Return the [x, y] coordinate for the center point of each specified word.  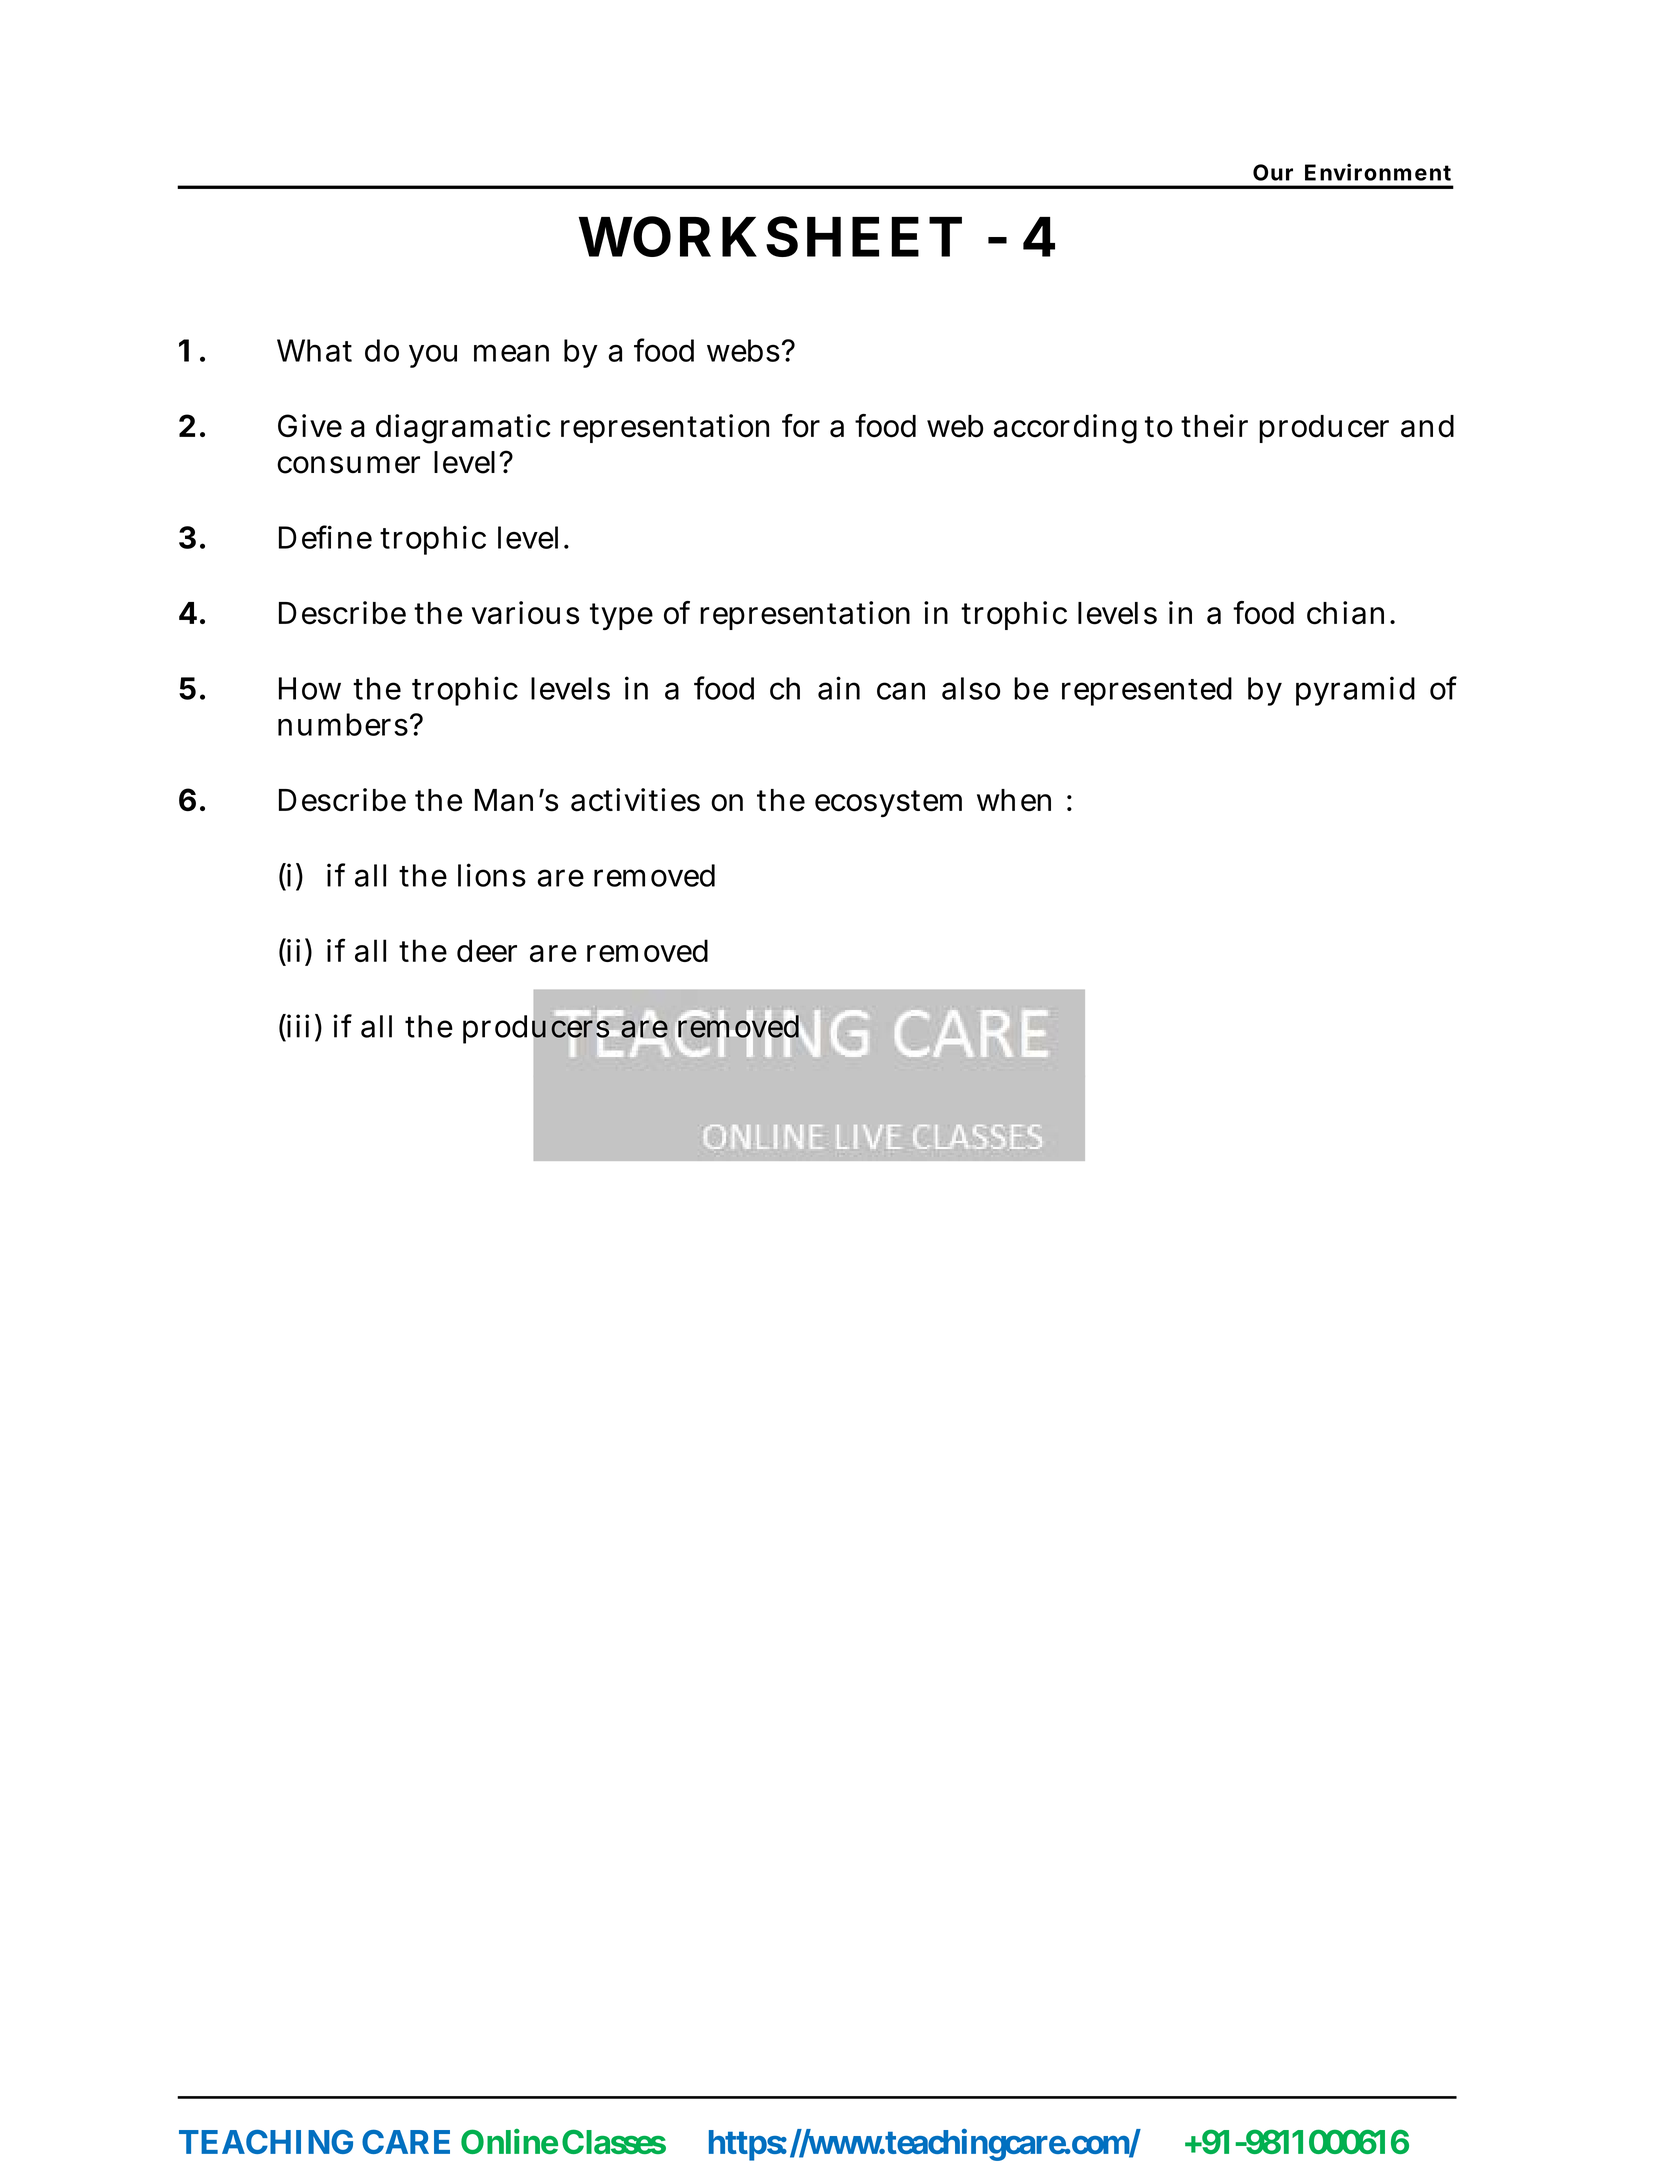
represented [1147, 691]
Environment [1378, 172]
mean [511, 353]
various [525, 613]
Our [1273, 172]
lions [492, 875]
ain [839, 688]
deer [487, 950]
